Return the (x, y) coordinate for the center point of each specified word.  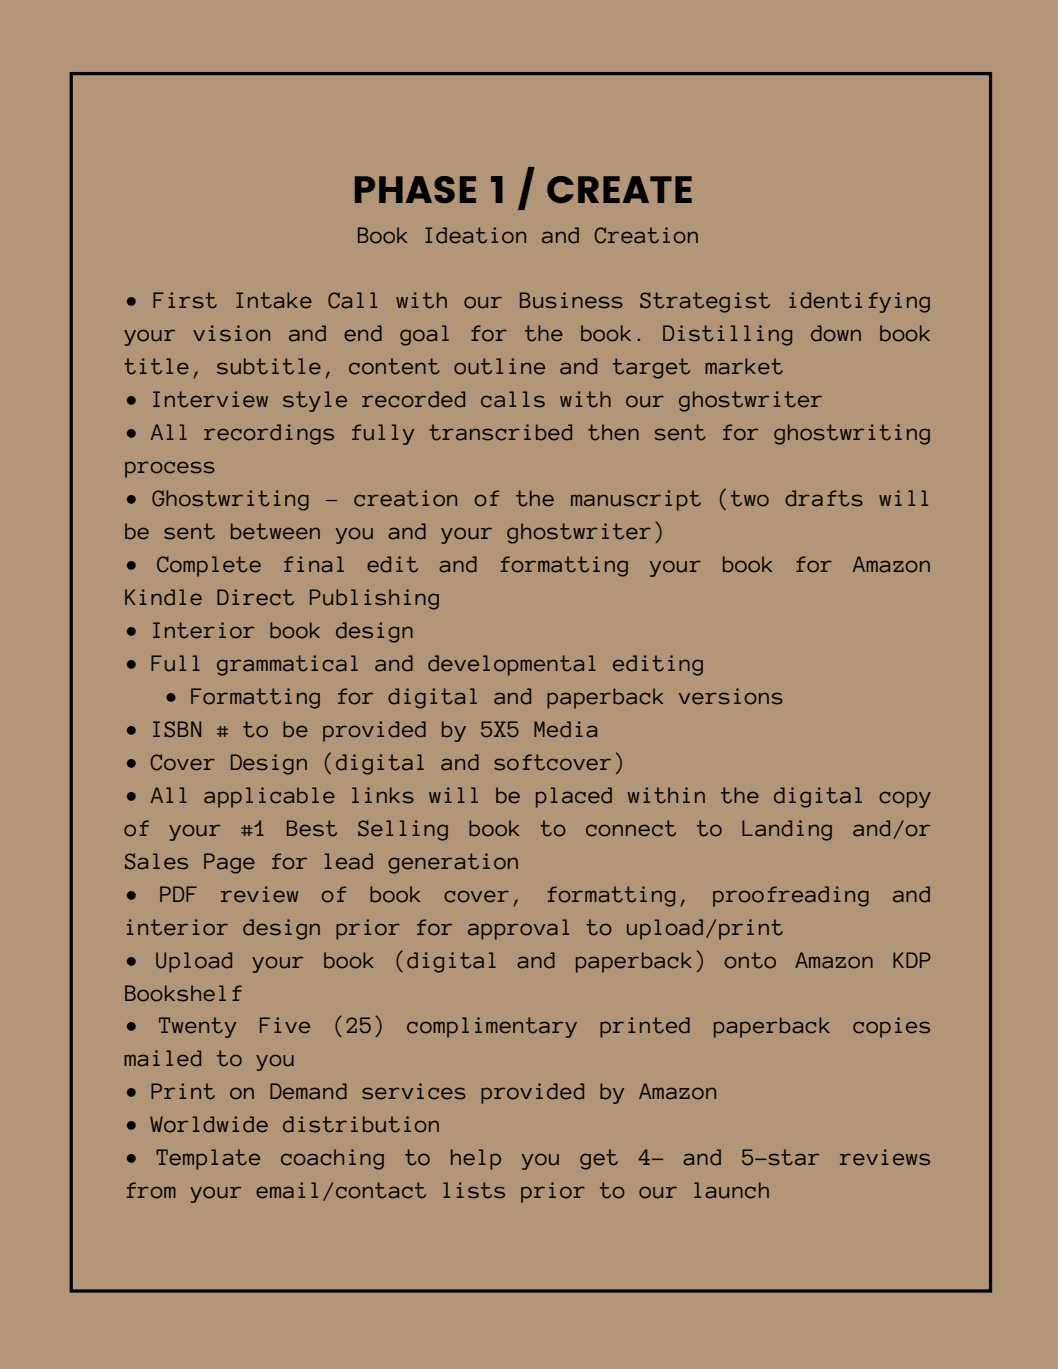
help (476, 1159)
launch (731, 1190)
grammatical (287, 665)
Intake (274, 300)
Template (208, 1159)
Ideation (475, 235)
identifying (859, 302)
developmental (512, 665)
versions (731, 696)
